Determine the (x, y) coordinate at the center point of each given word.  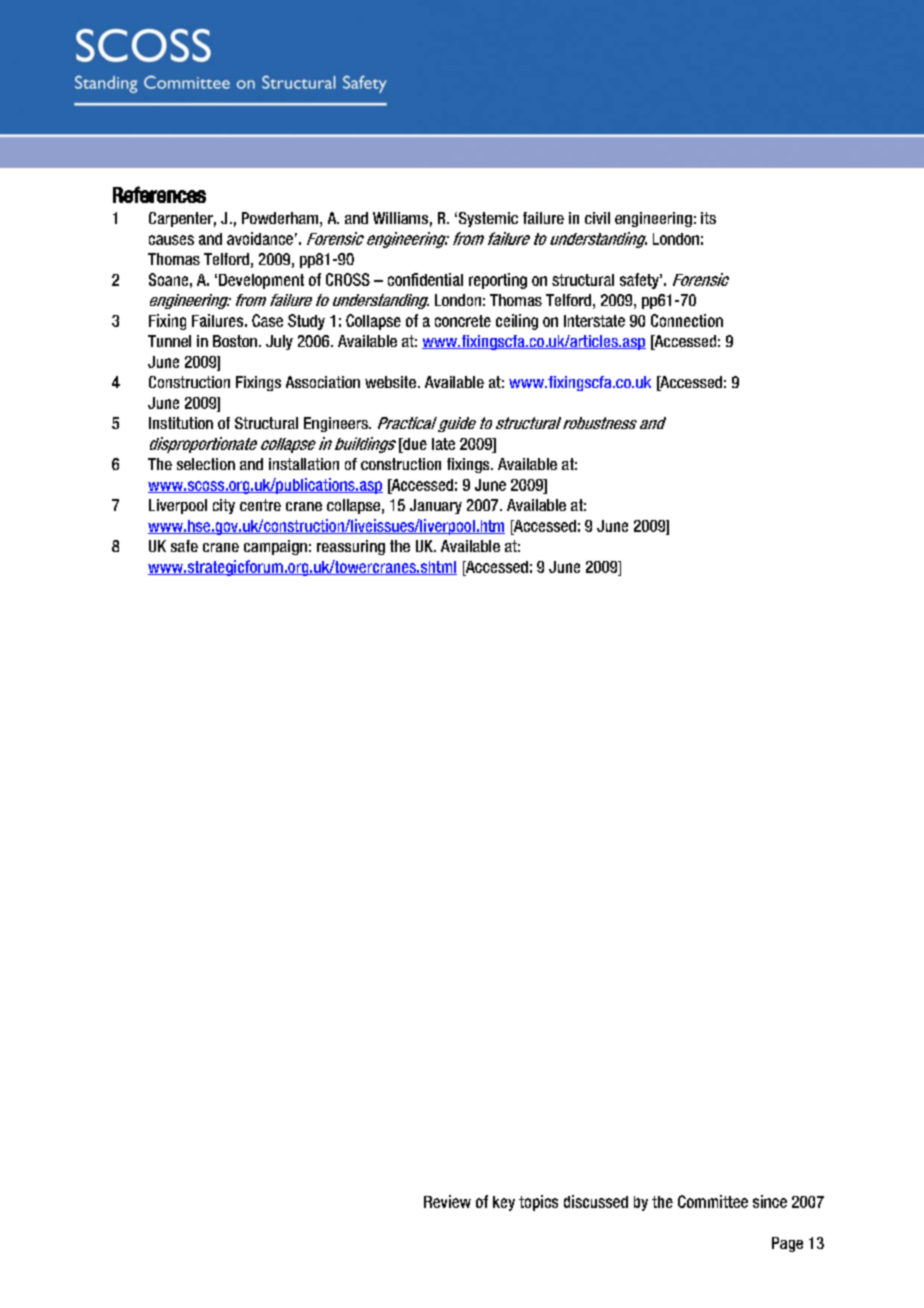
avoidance (260, 238)
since (770, 1201)
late (443, 444)
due (414, 444)
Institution (181, 423)
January (436, 506)
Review (447, 1201)
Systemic (487, 219)
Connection (687, 320)
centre (260, 505)
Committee (713, 1201)
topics (538, 1203)
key (504, 1203)
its (708, 218)
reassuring (351, 547)
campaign (275, 547)
